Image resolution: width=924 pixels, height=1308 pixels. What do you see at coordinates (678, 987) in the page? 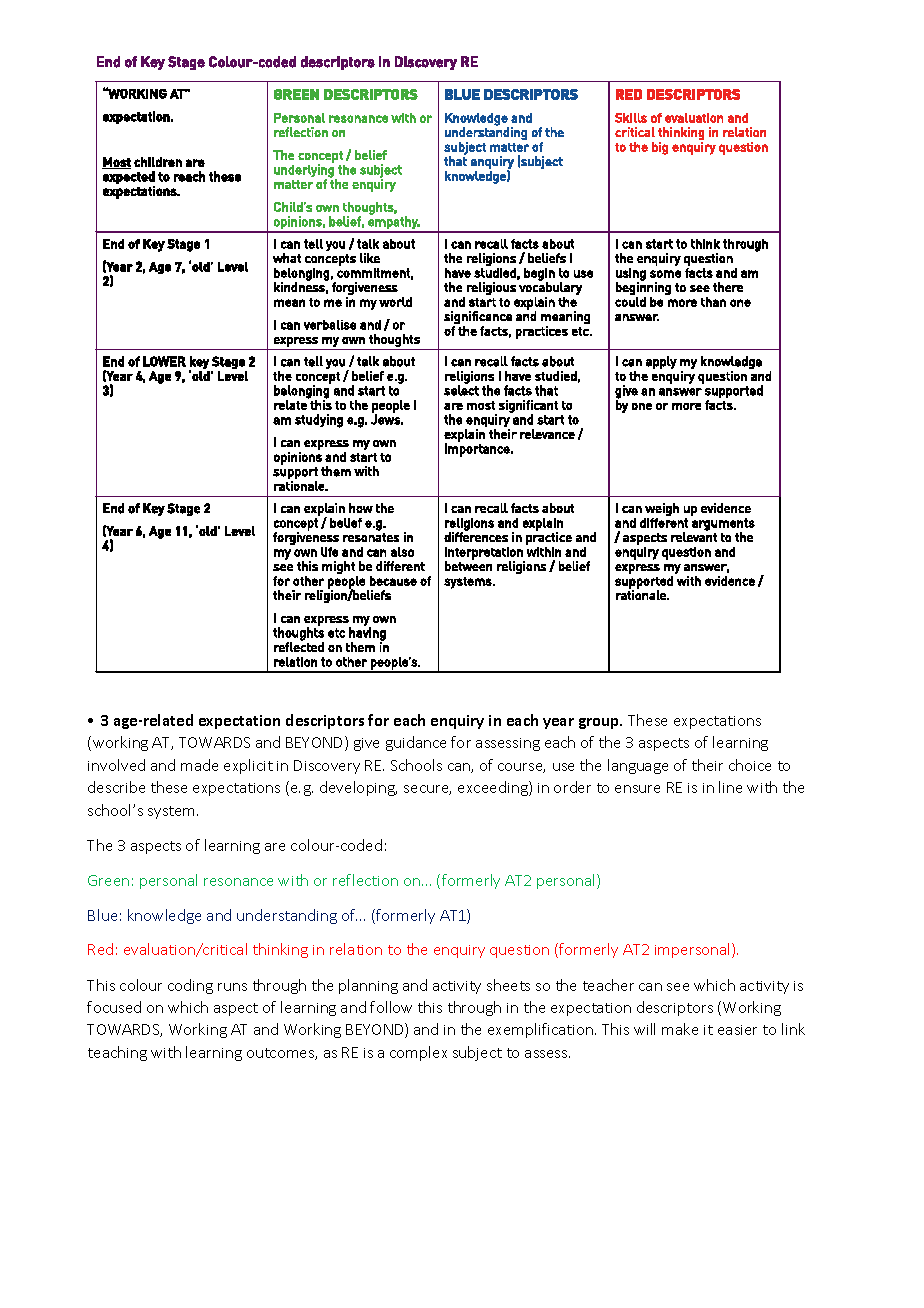
I see `see` at bounding box center [678, 987].
